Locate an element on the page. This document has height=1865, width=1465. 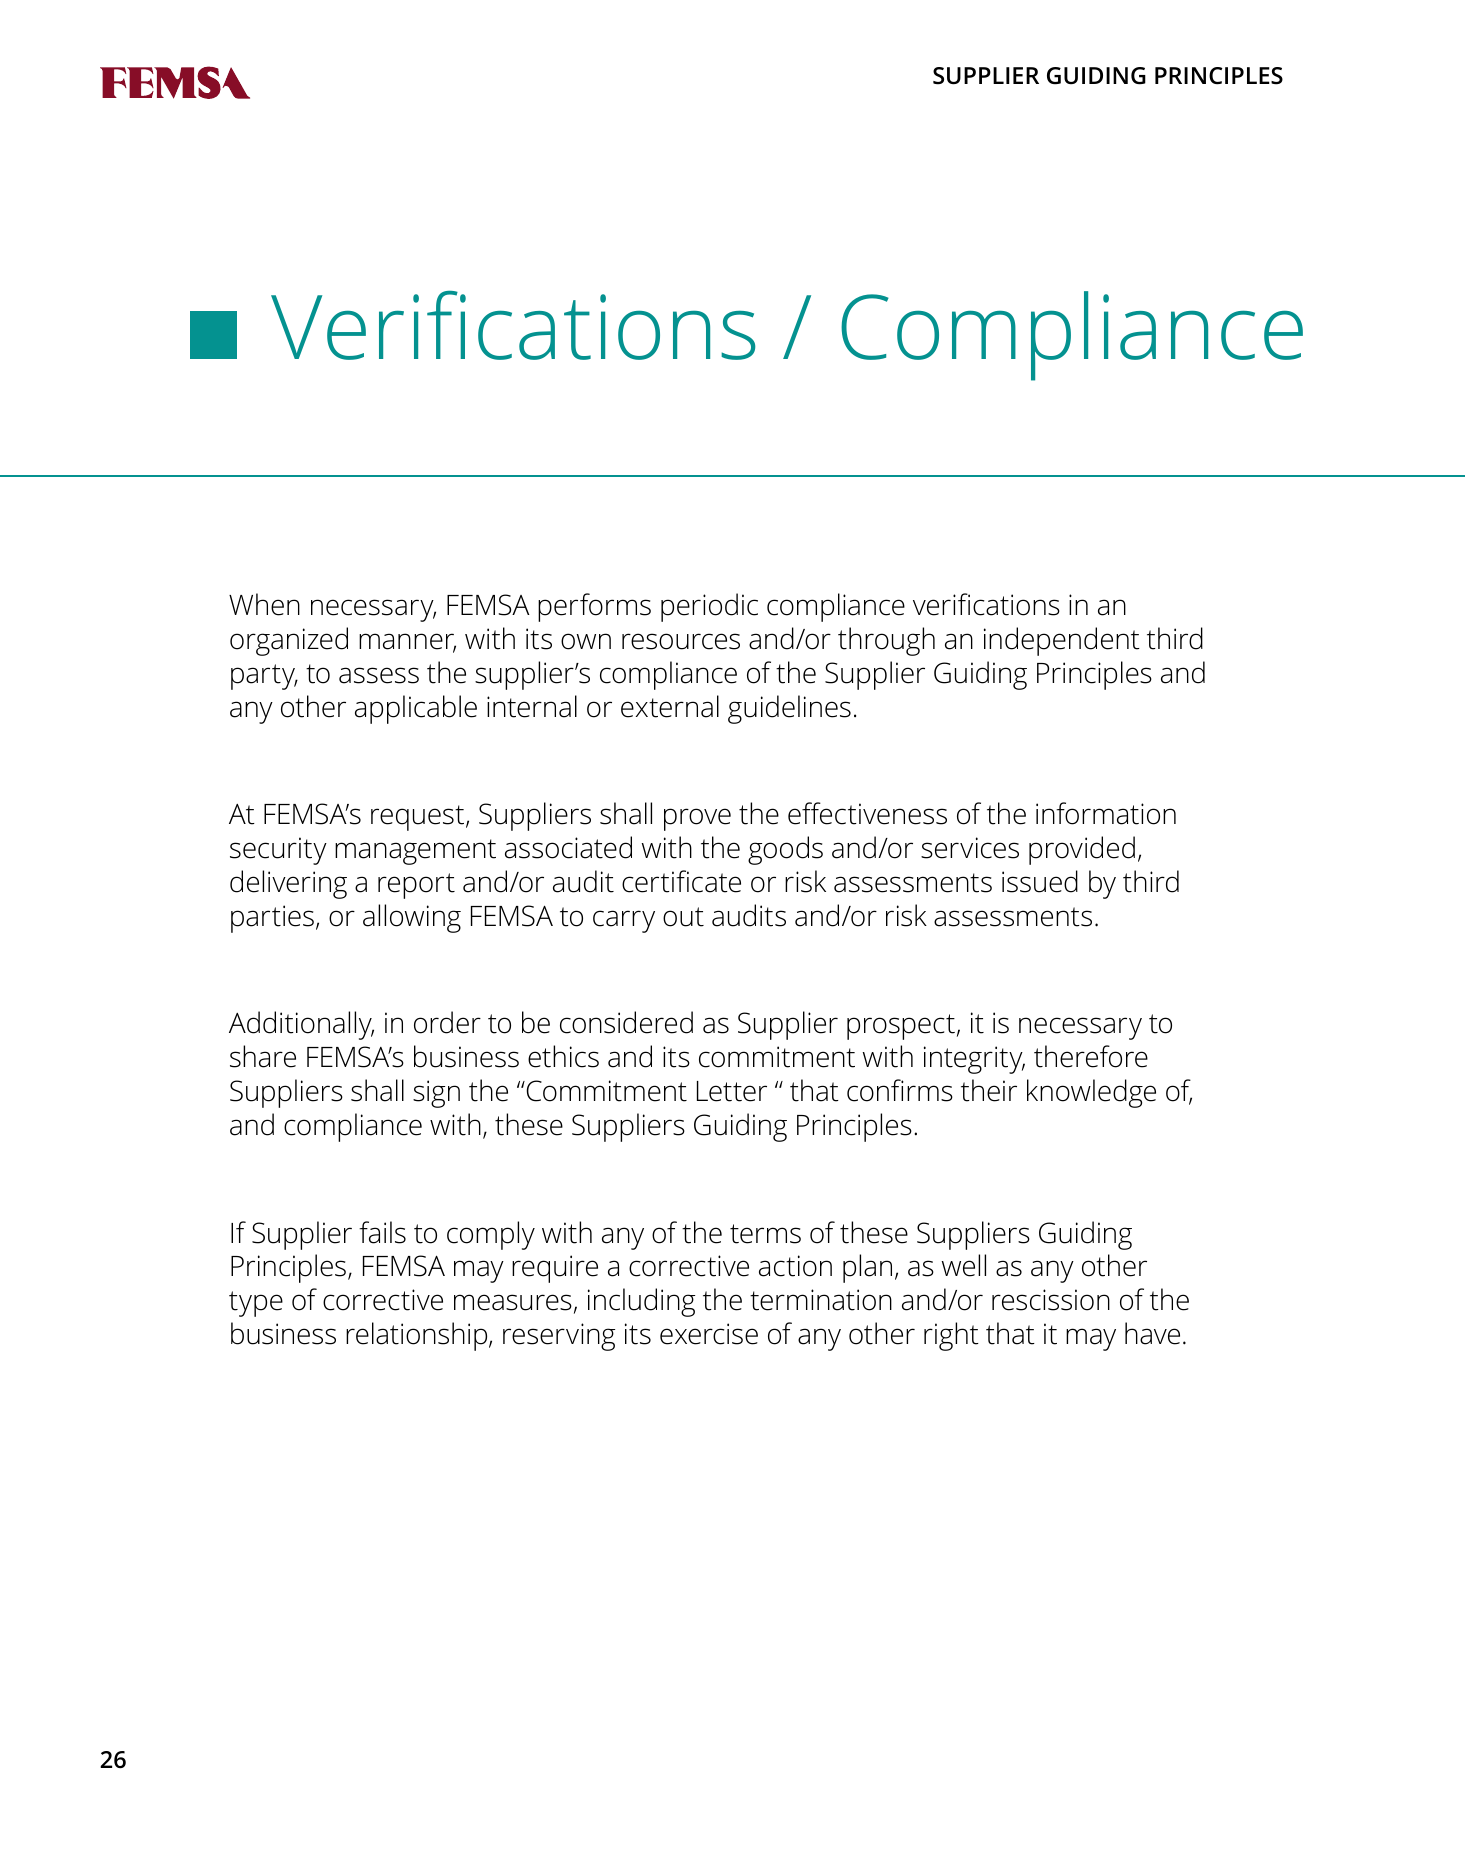
relationship is located at coordinates (418, 1336).
